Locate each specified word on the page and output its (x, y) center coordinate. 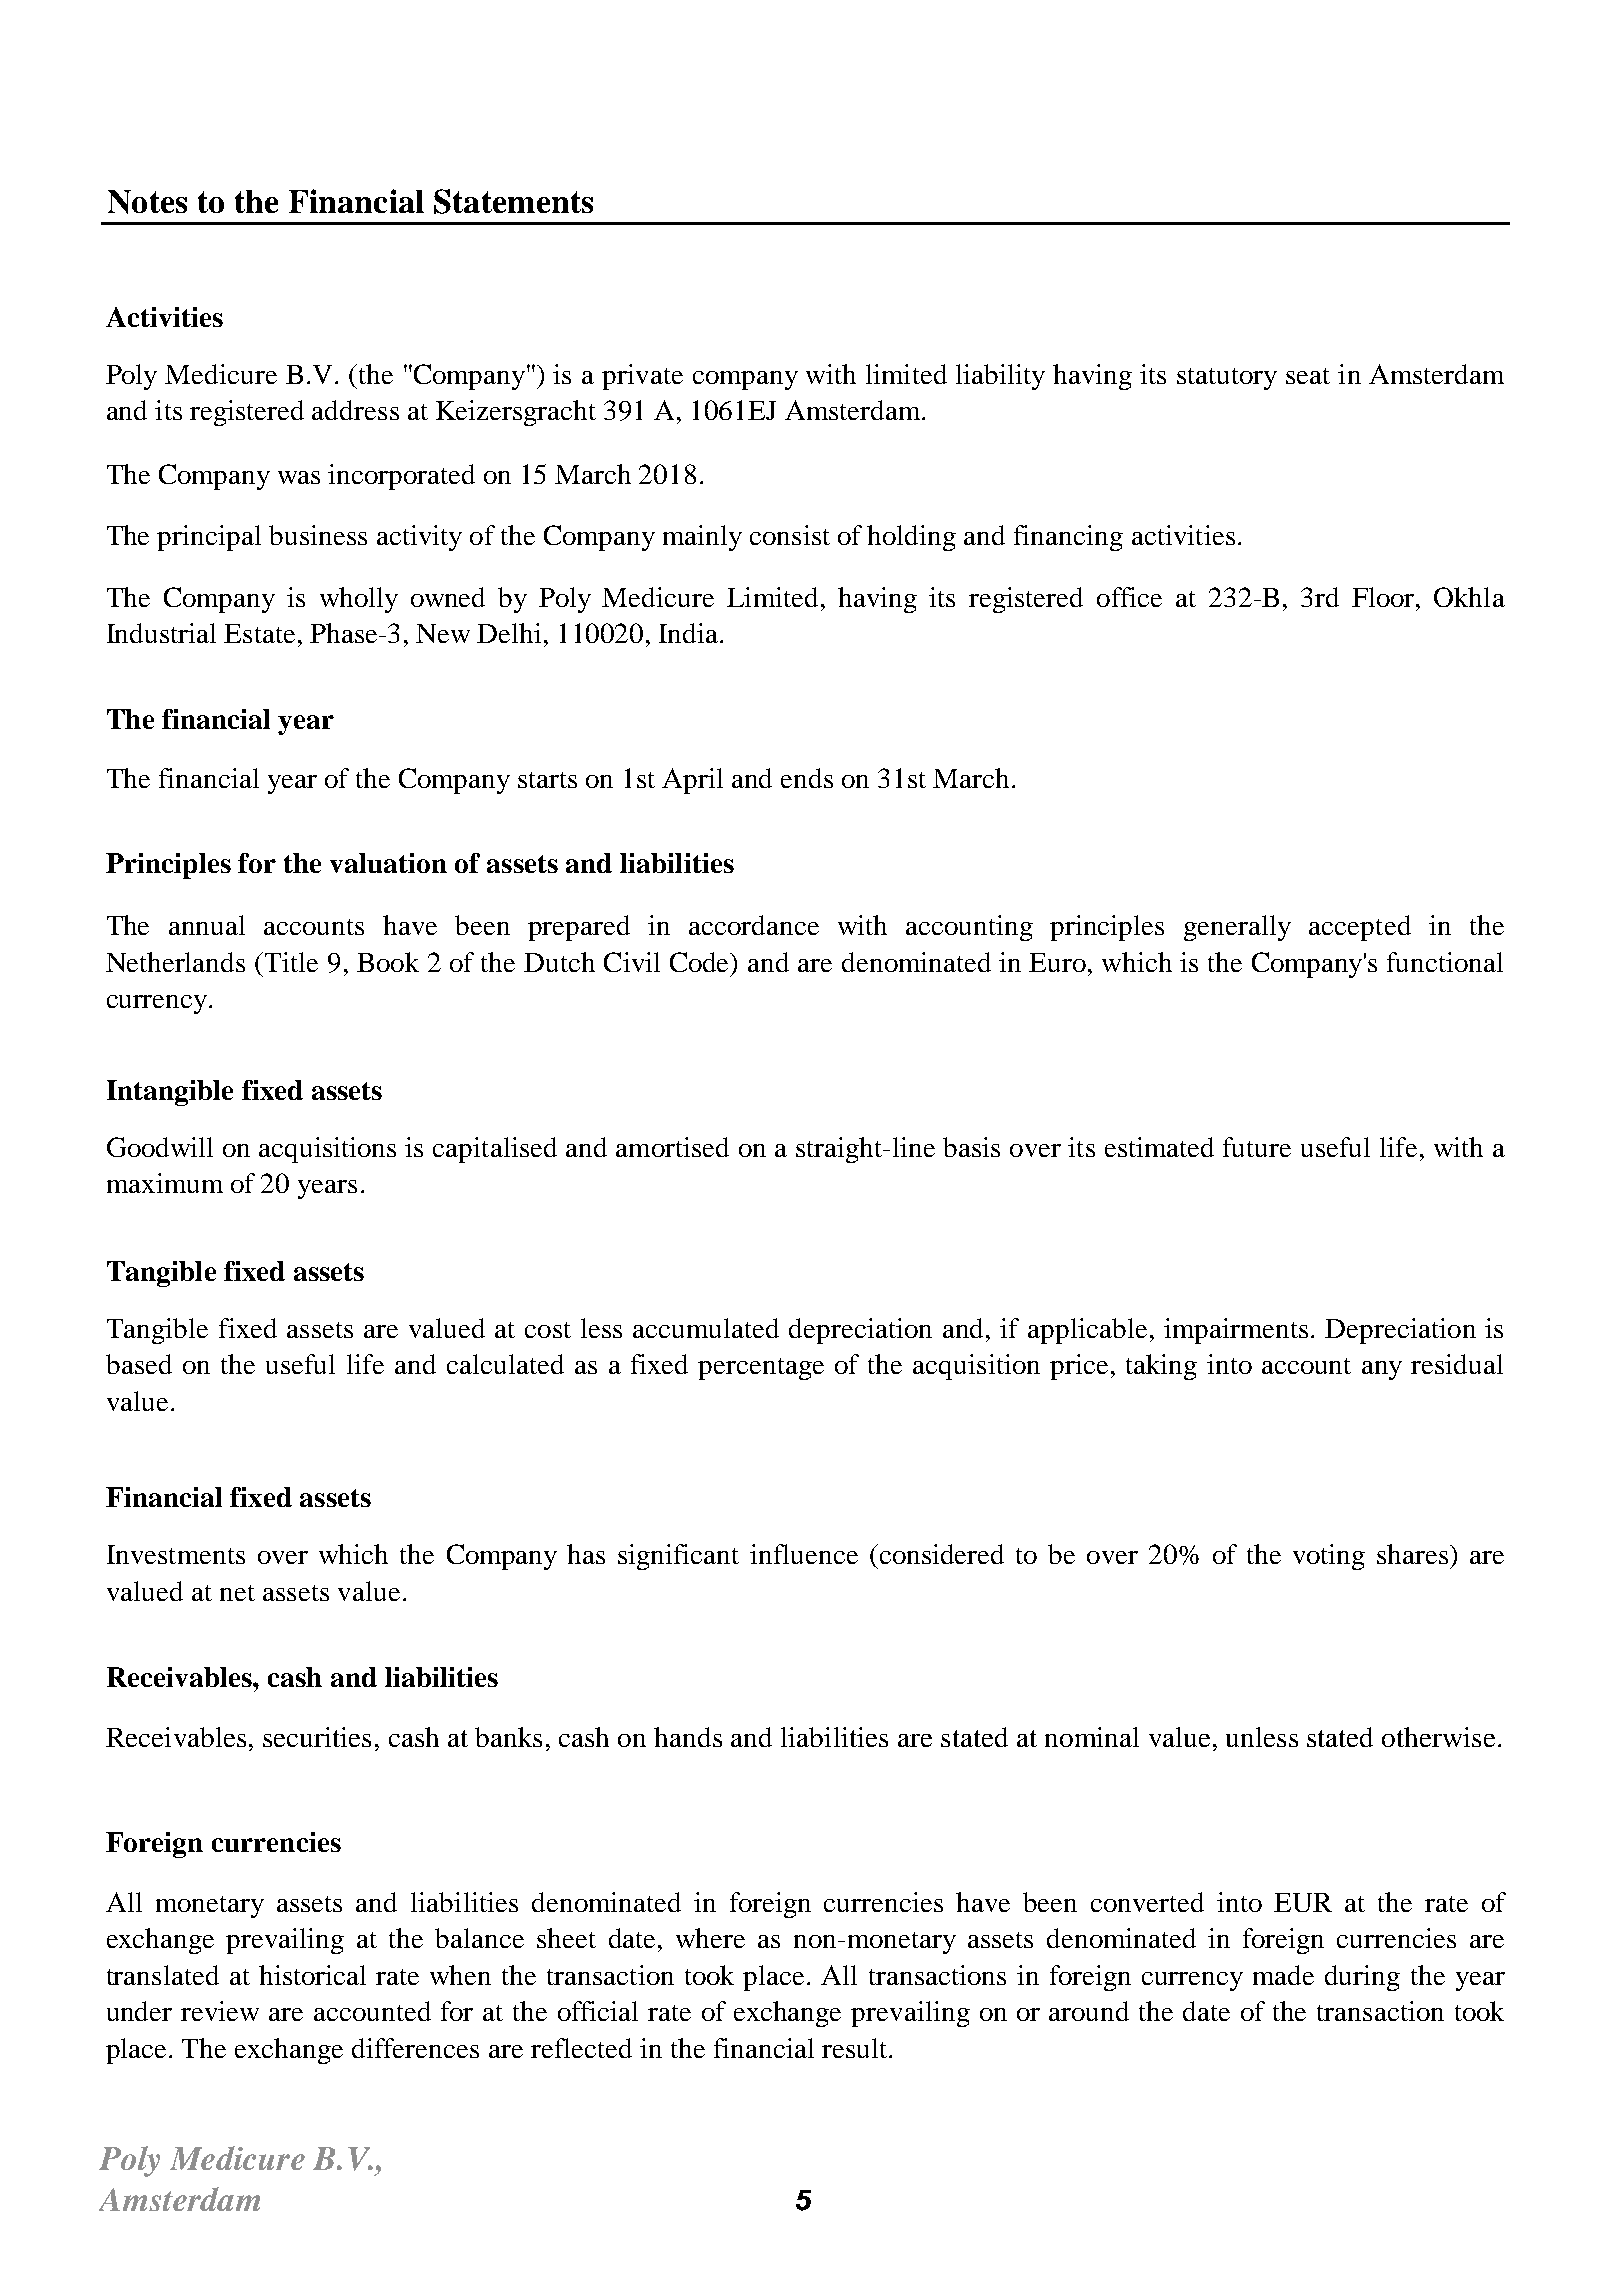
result (856, 2048)
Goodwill (160, 1147)
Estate (259, 633)
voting (1329, 1557)
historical (312, 1975)
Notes (147, 202)
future (1257, 1147)
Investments (176, 1554)
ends (807, 778)
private (642, 377)
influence (804, 1554)
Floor (1384, 597)
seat (1308, 376)
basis (971, 1147)
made (1283, 1975)
